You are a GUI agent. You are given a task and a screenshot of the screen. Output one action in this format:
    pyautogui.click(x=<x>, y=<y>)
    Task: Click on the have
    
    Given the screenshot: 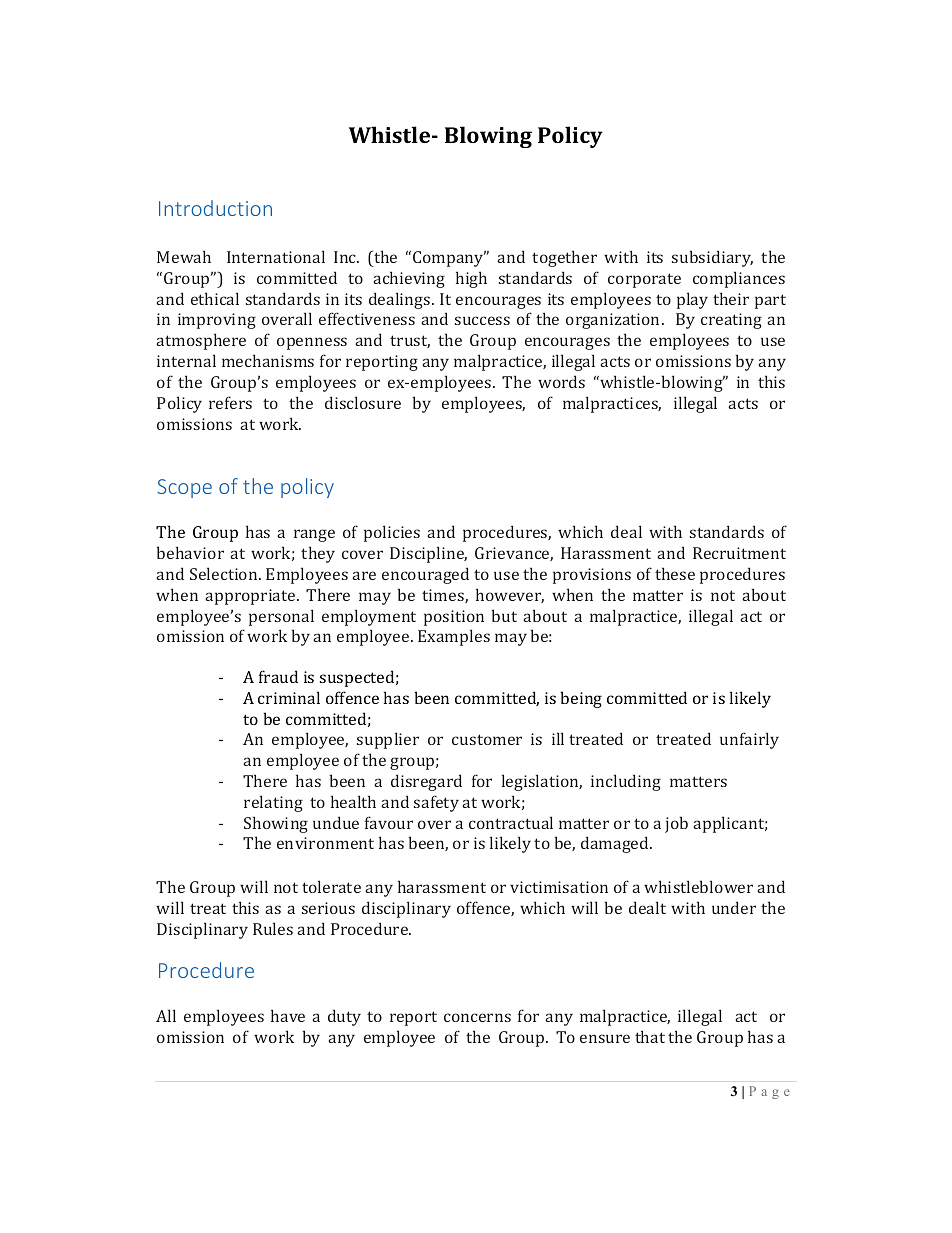 What is the action you would take?
    pyautogui.click(x=288, y=1015)
